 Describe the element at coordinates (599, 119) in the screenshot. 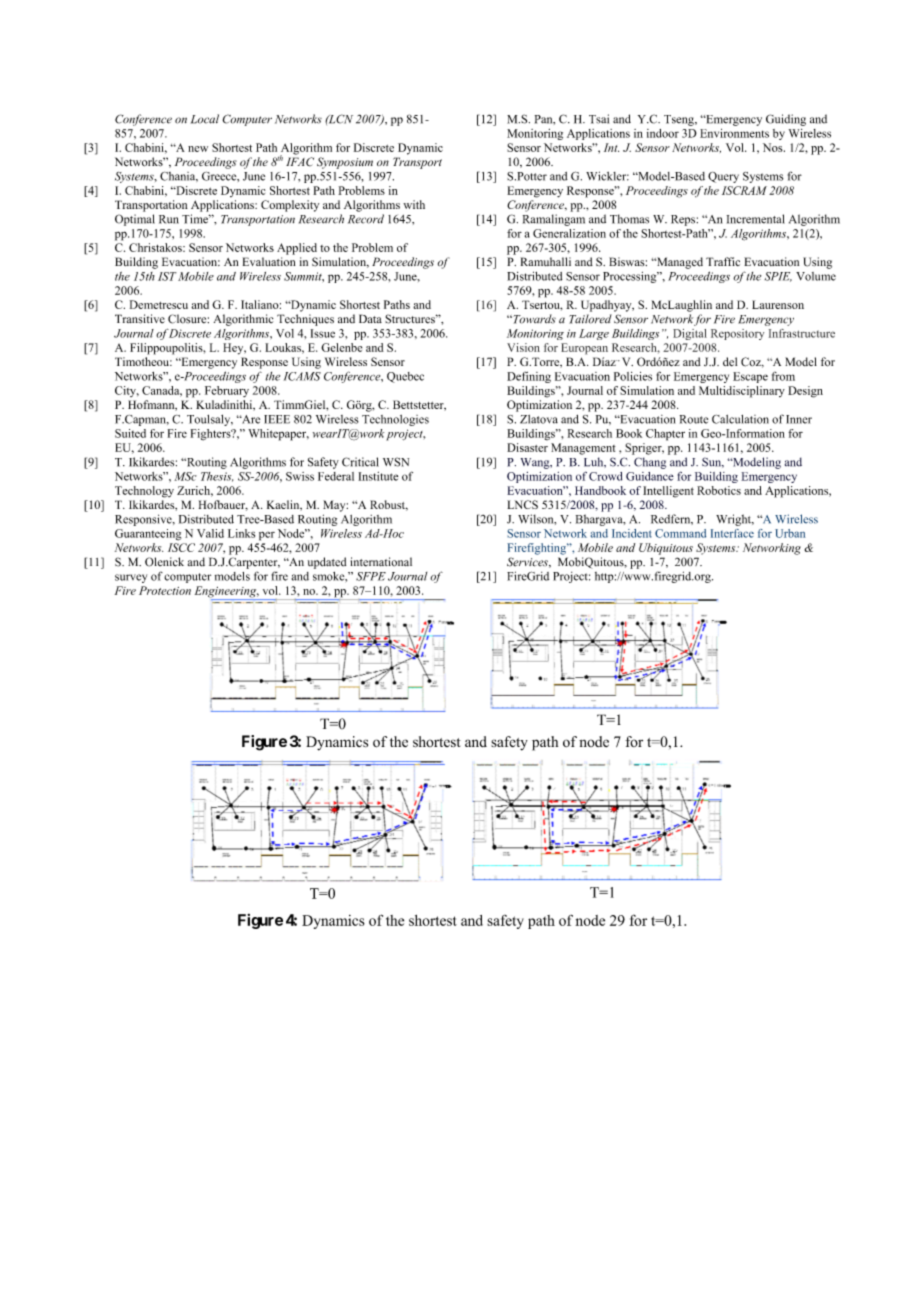

I see `Tsai` at that location.
